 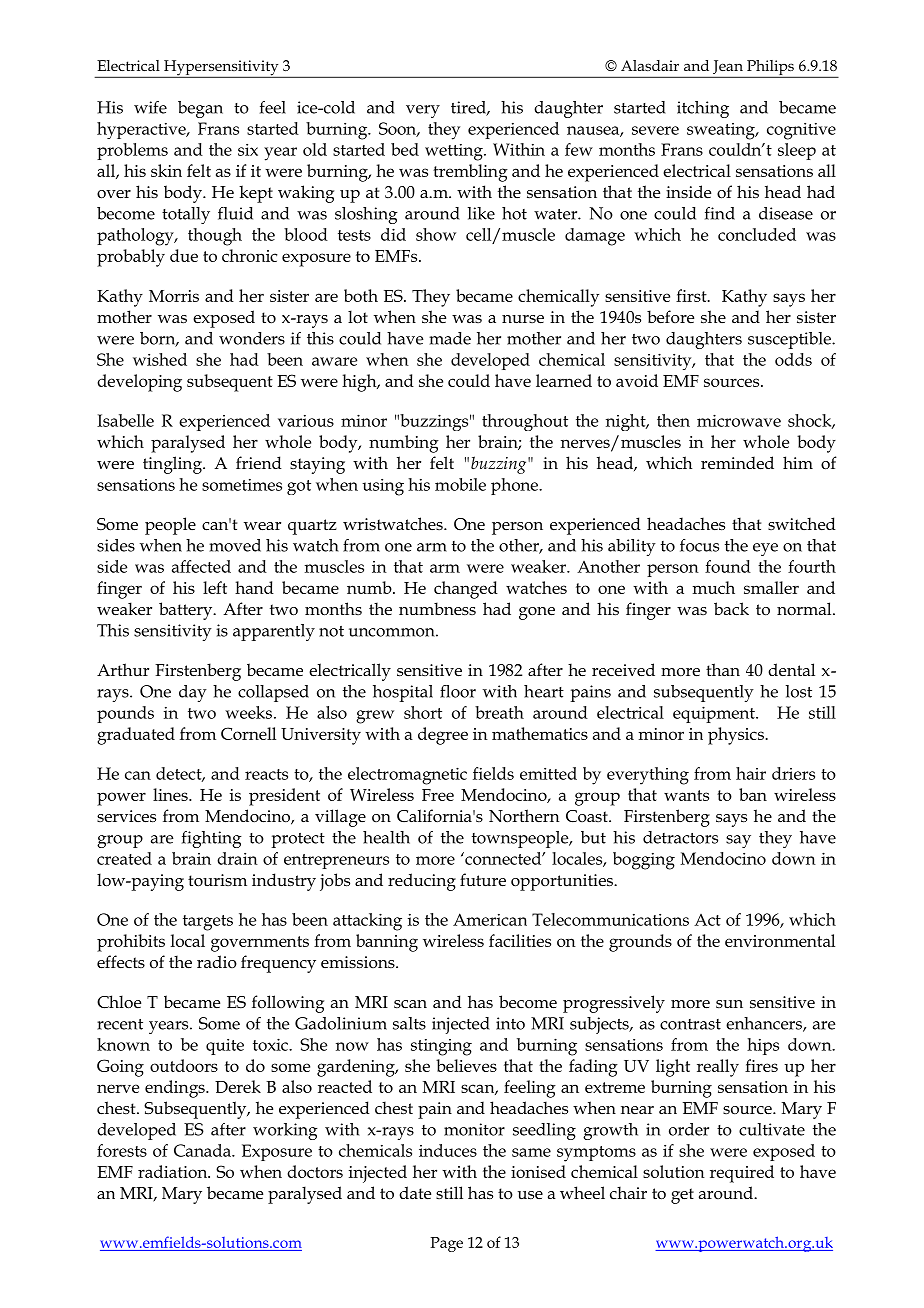 I want to click on itching, so click(x=703, y=109).
